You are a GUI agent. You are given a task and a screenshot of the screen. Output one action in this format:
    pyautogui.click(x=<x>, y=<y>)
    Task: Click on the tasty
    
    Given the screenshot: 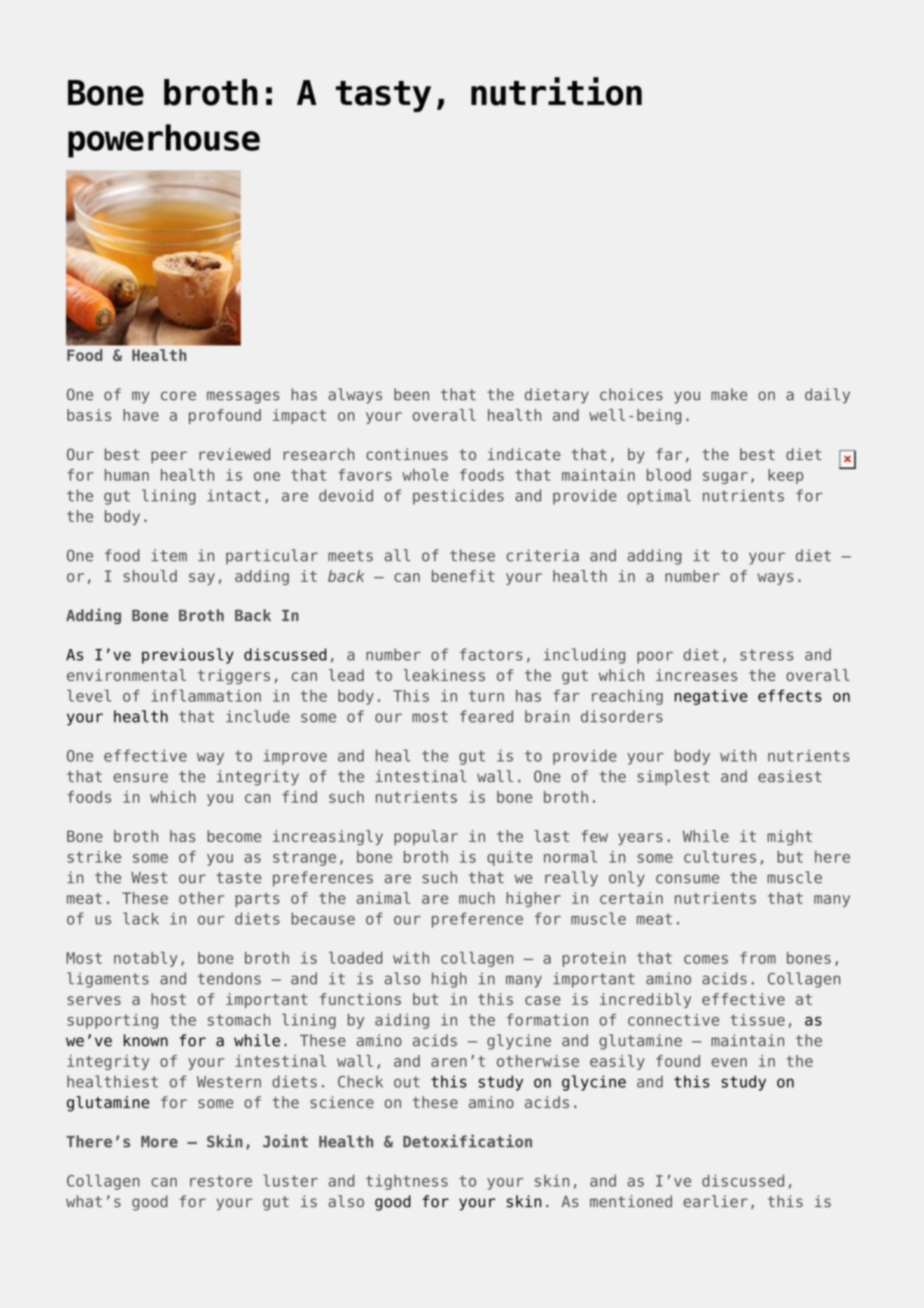 What is the action you would take?
    pyautogui.click(x=383, y=96)
